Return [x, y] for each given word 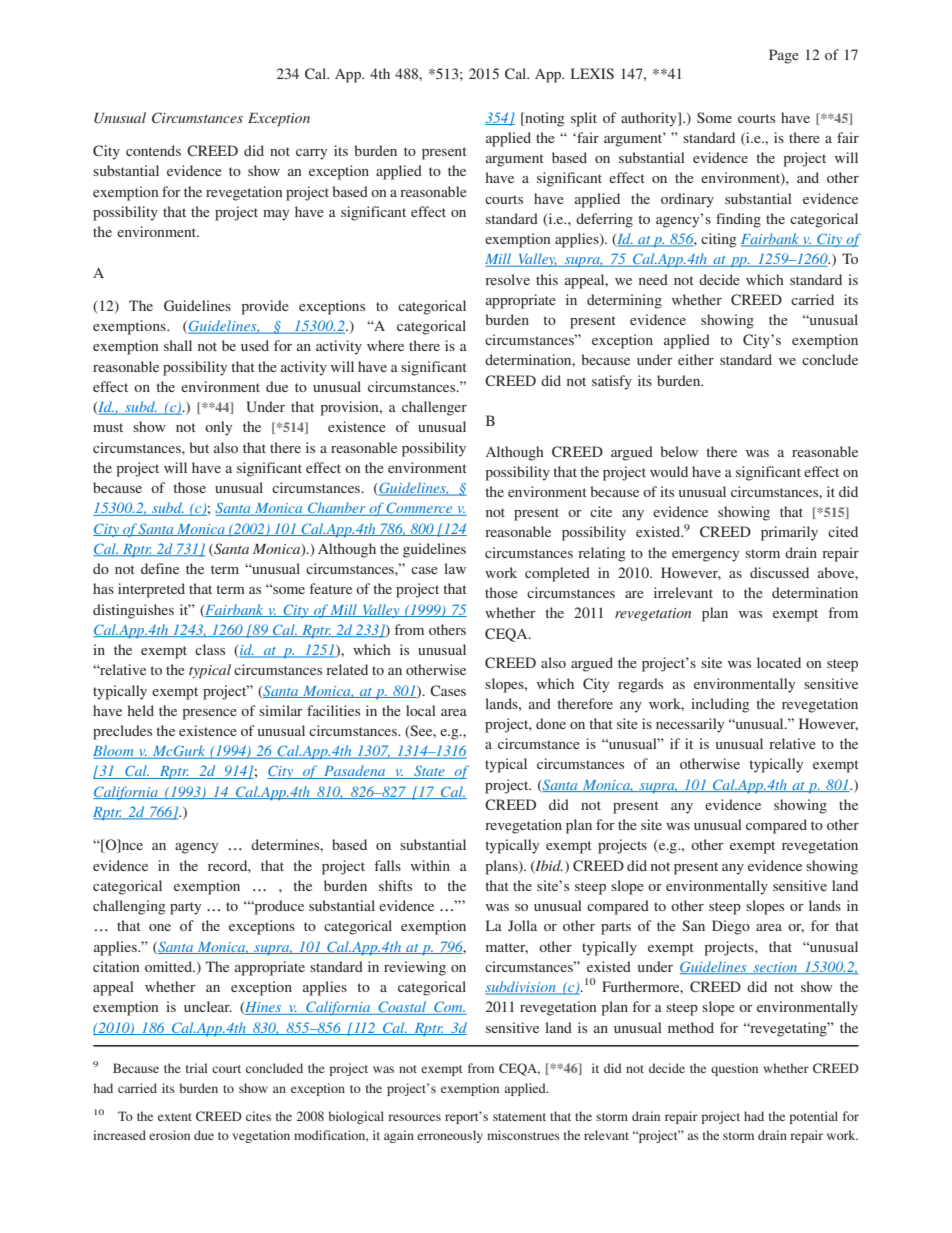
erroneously [450, 1136]
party [185, 908]
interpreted [151, 590]
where [385, 345]
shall [178, 345]
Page [784, 56]
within [430, 865]
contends [153, 150]
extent [175, 1117]
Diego [731, 927]
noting [544, 119]
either [696, 359]
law [455, 568]
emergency [705, 556]
